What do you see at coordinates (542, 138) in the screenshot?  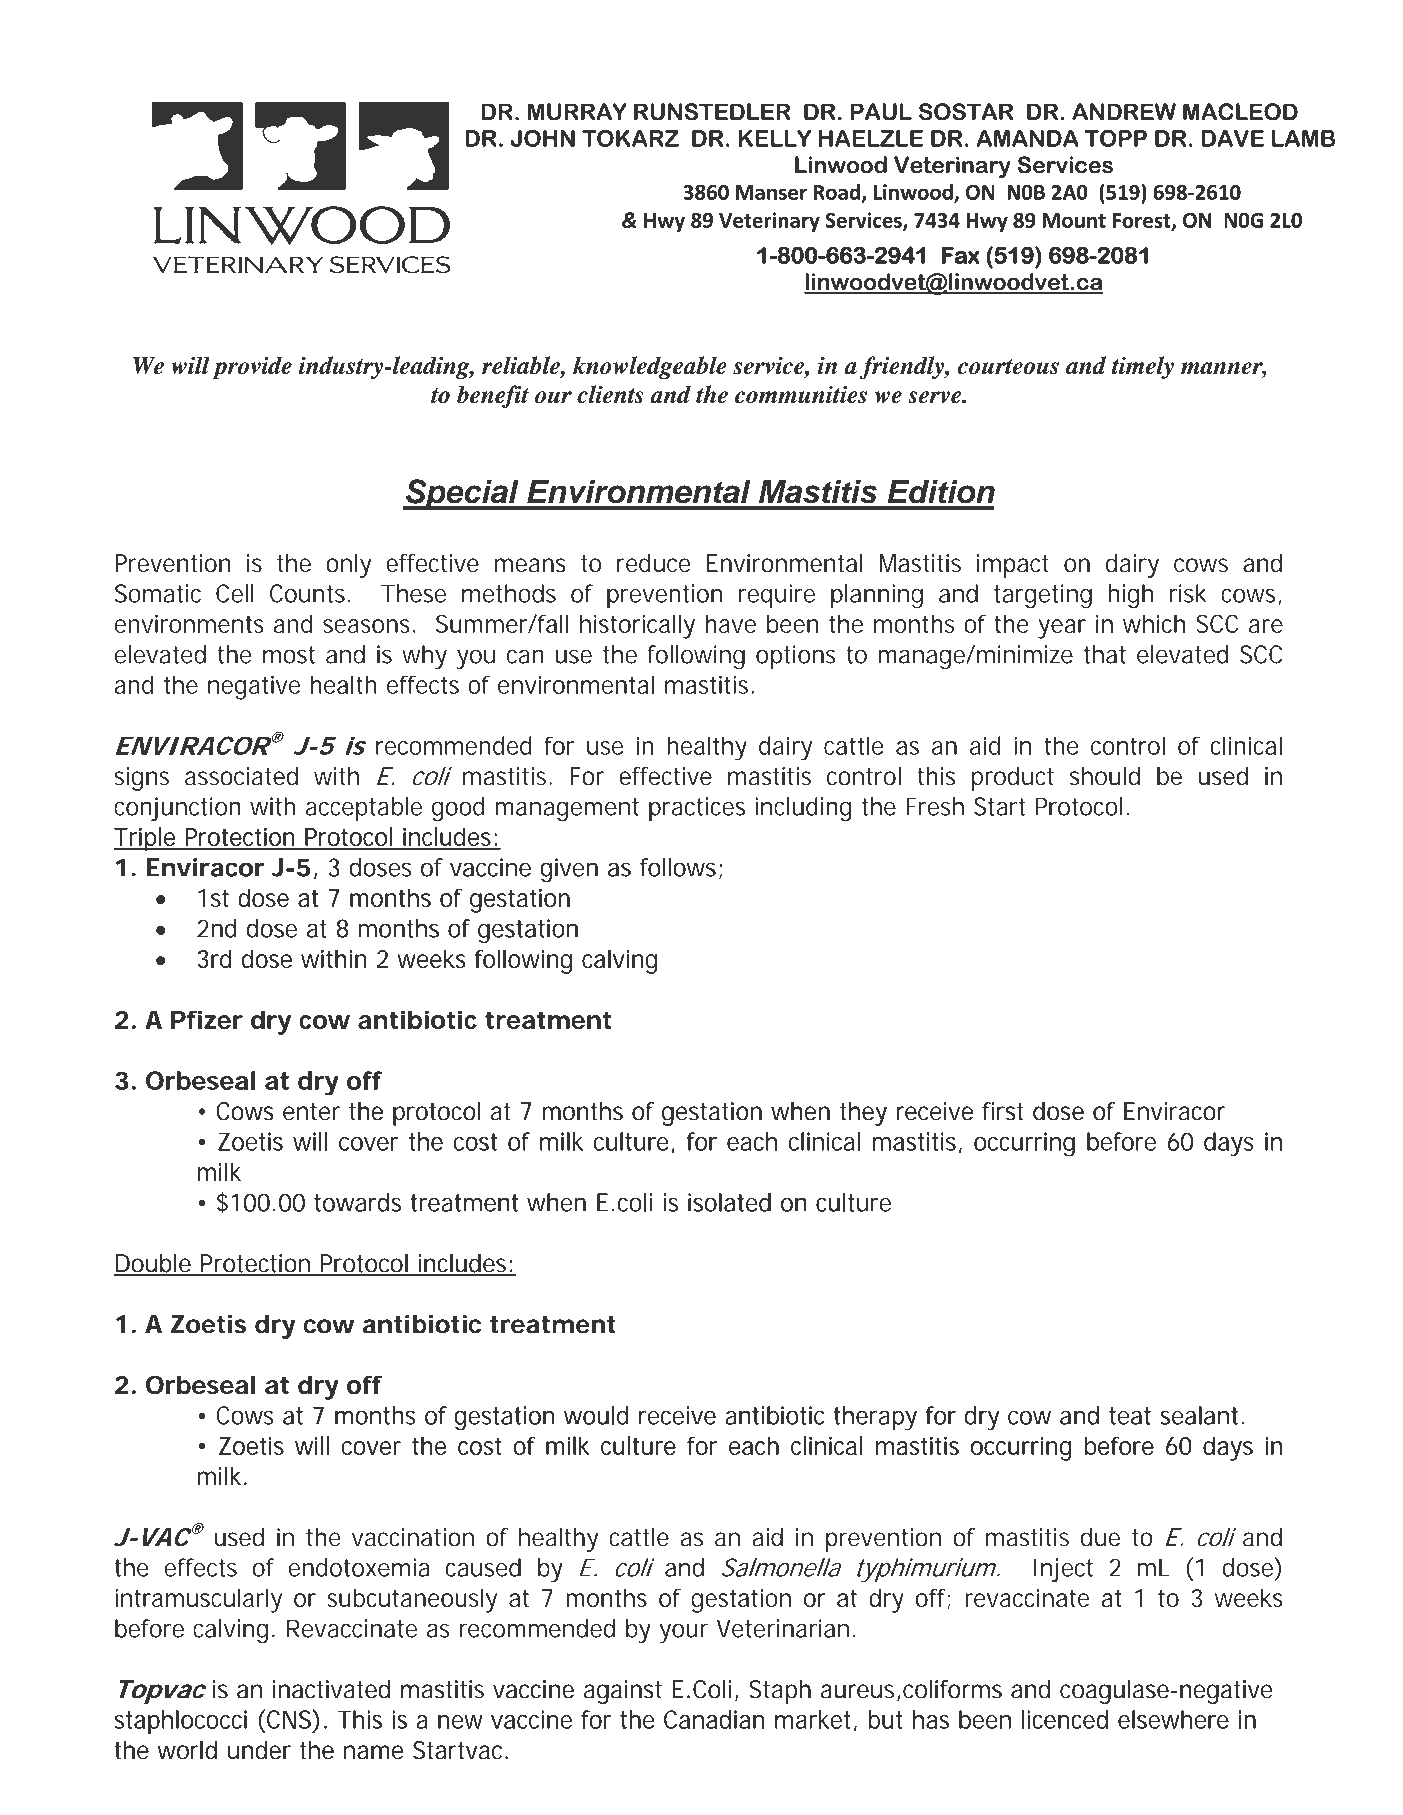 I see `JOHN` at bounding box center [542, 138].
